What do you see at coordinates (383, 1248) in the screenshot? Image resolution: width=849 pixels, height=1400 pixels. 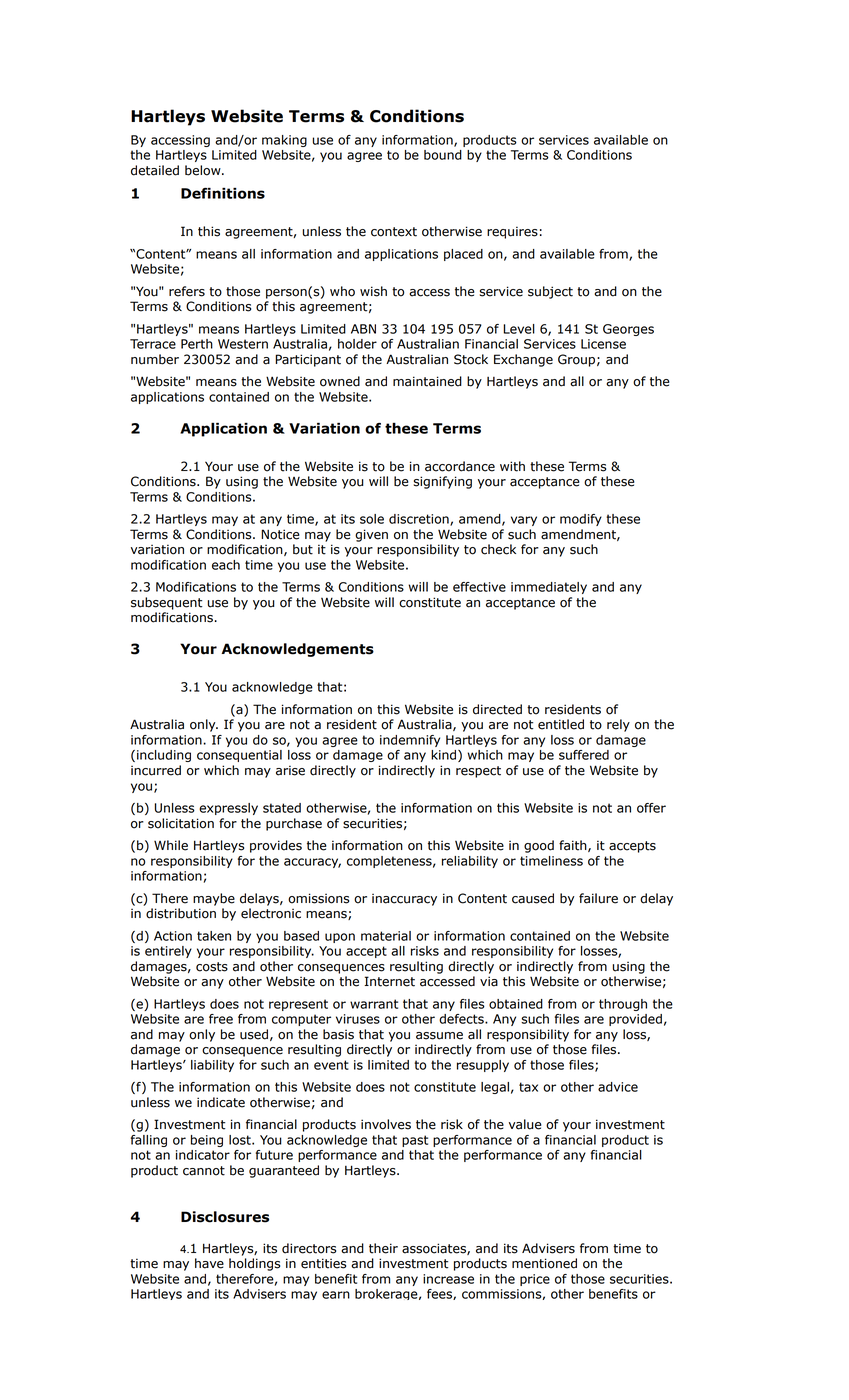 I see `their` at bounding box center [383, 1248].
